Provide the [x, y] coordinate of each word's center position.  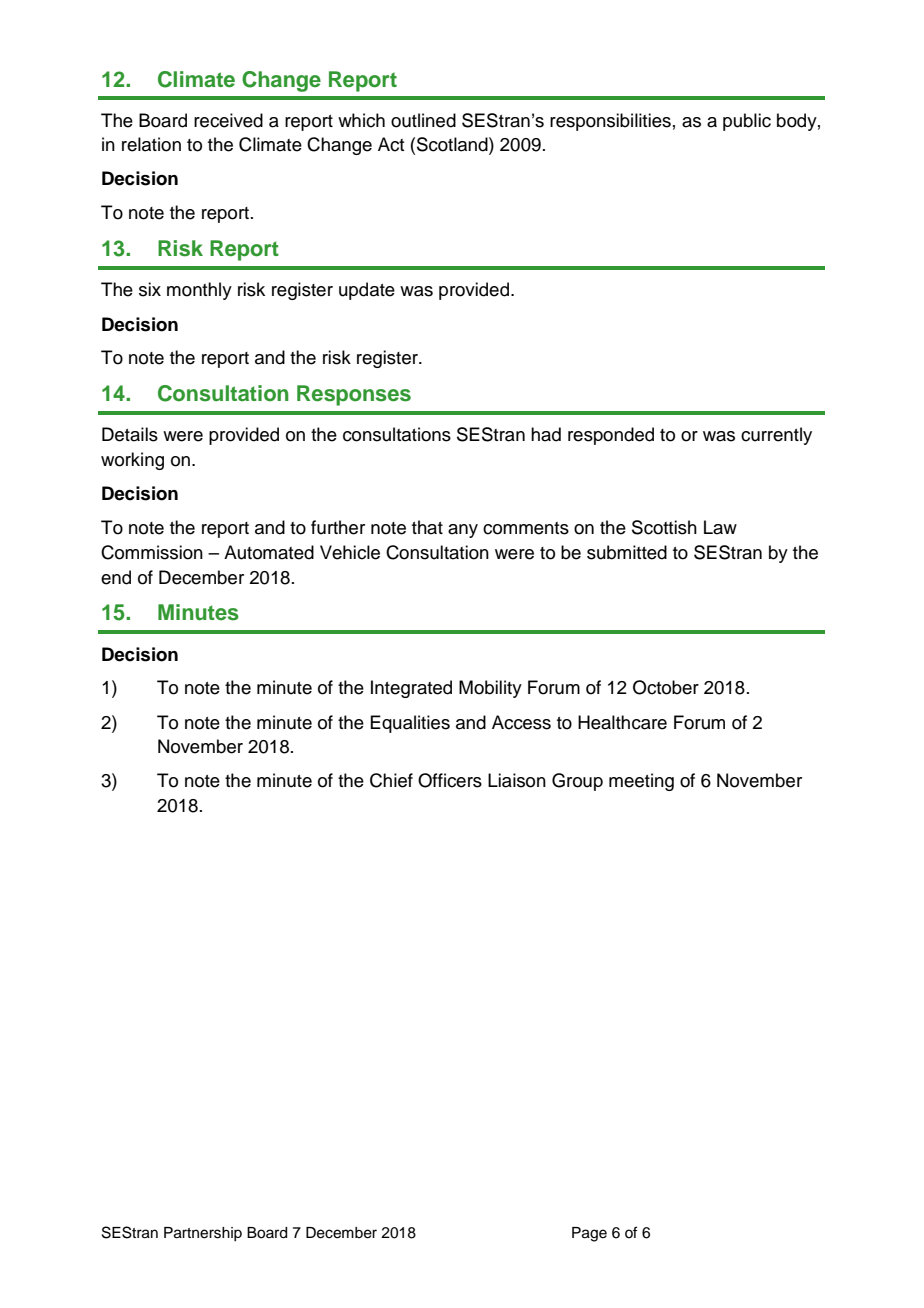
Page [589, 1234]
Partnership [203, 1234]
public [747, 122]
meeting [641, 782]
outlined [423, 120]
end [116, 577]
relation [151, 144]
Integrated [411, 689]
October [666, 687]
